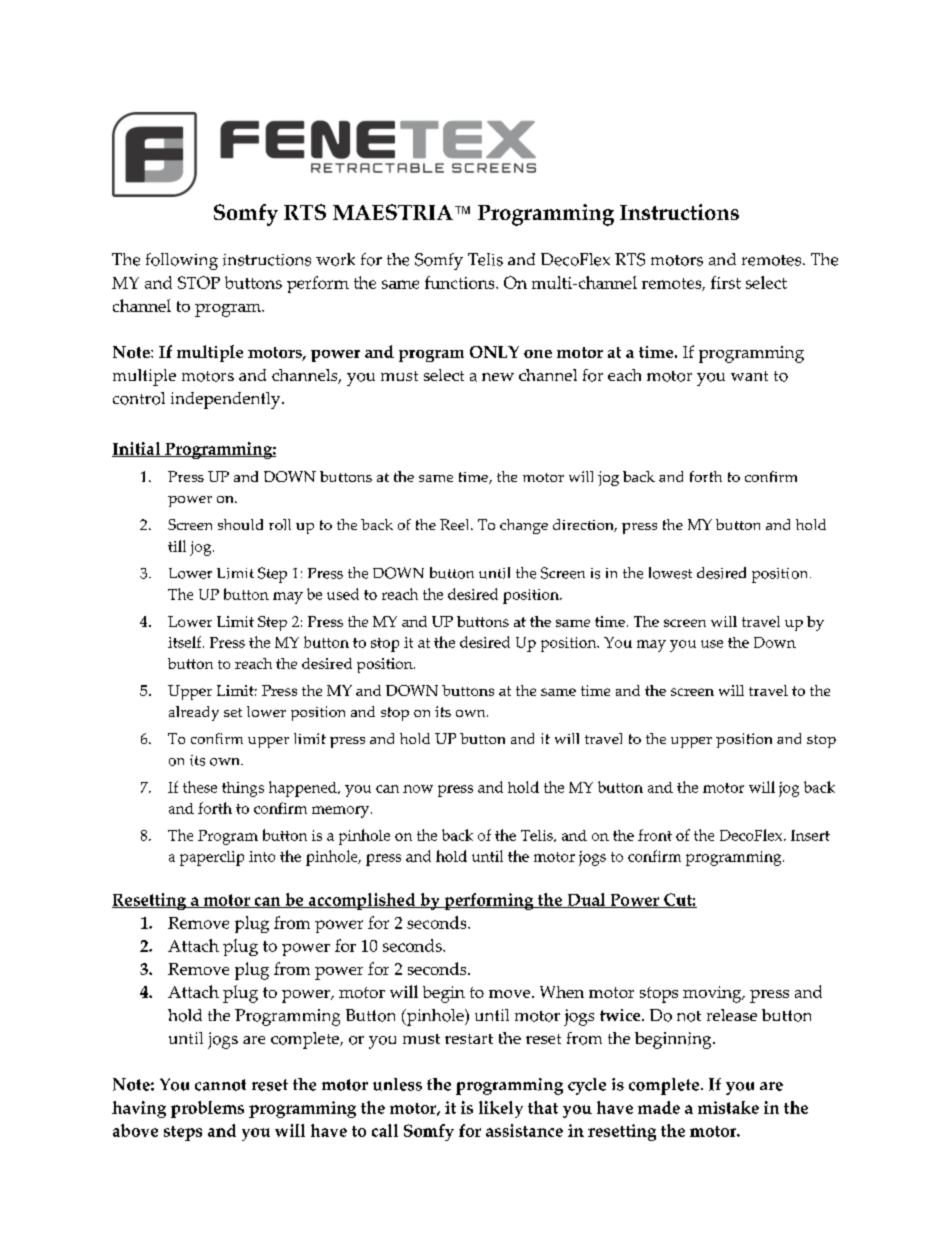 This screenshot has width=952, height=1233. Describe the element at coordinates (461, 282) in the screenshot. I see `functions` at that location.
